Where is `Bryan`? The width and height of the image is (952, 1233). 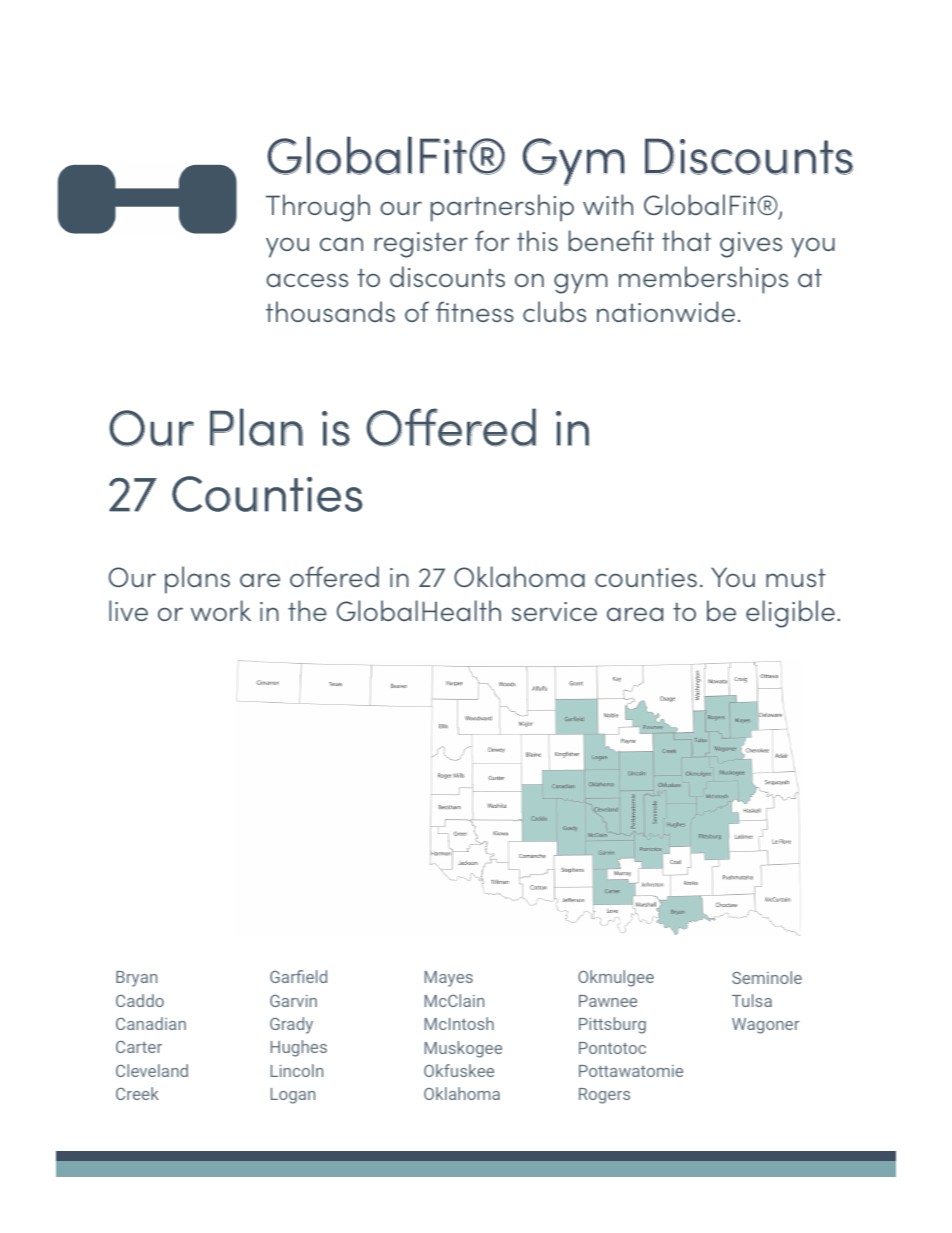 Bryan is located at coordinates (136, 979).
